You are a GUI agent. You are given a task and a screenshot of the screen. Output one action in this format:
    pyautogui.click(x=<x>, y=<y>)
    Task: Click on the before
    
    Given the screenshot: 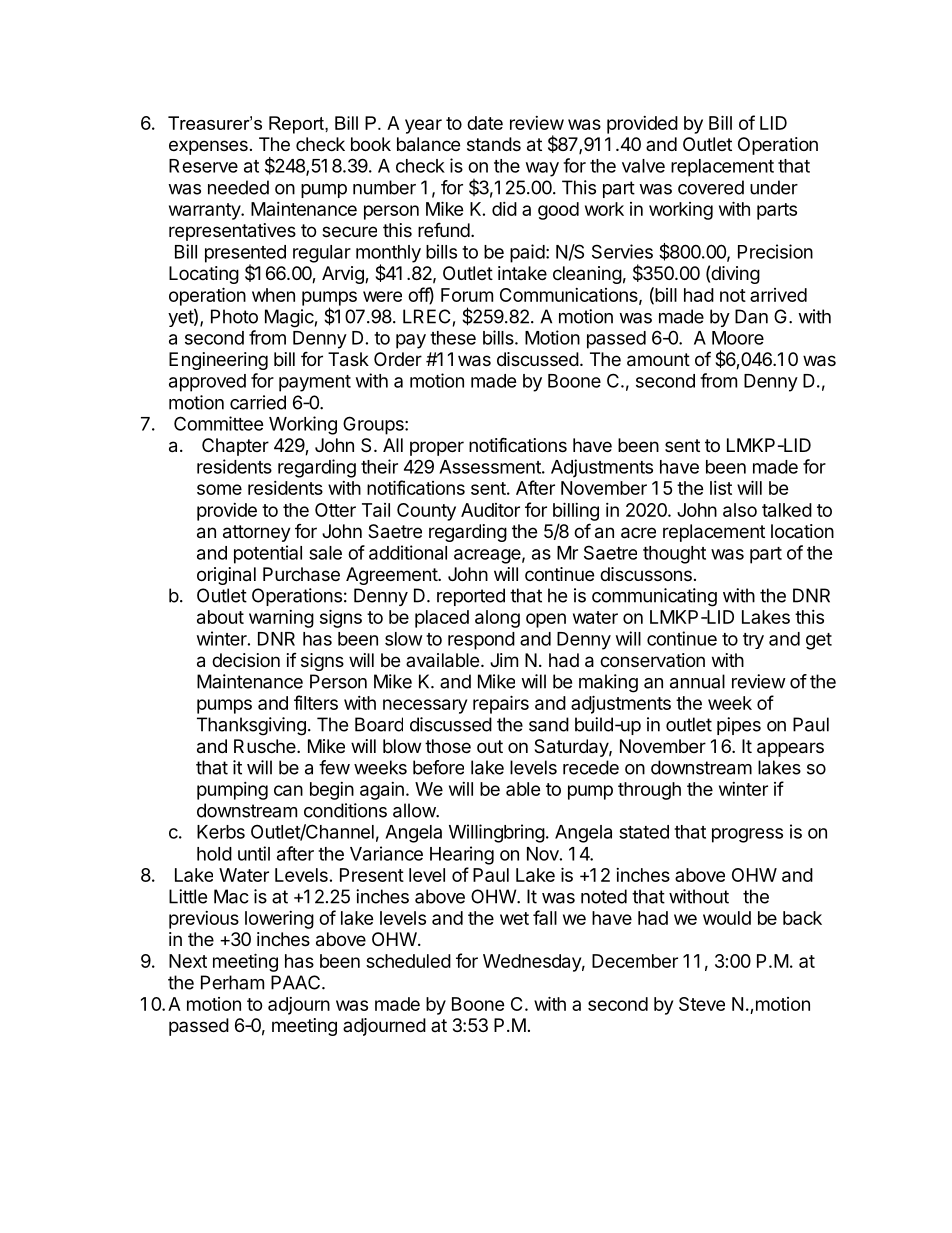 What is the action you would take?
    pyautogui.click(x=438, y=767)
